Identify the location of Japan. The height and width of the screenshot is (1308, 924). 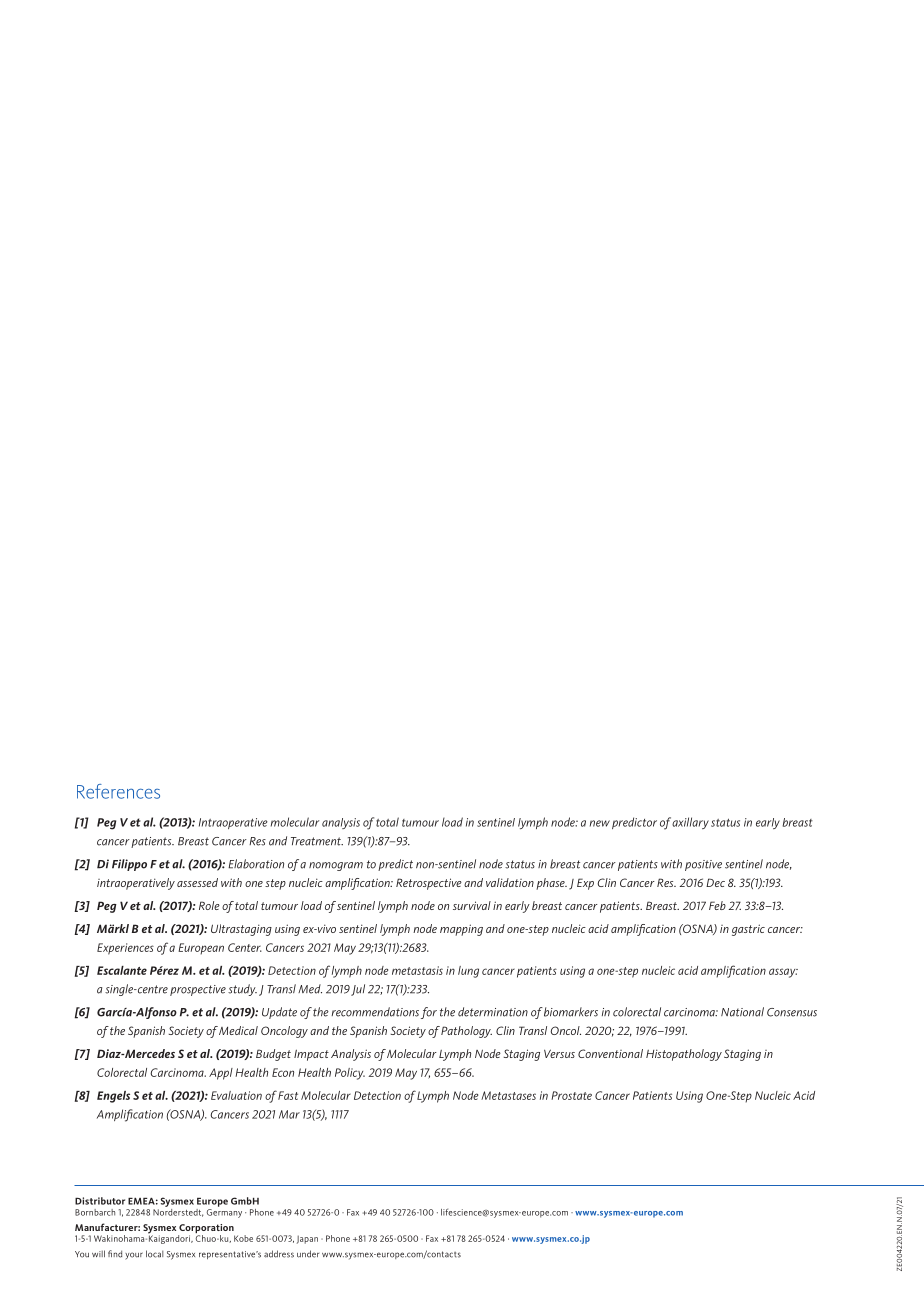
(307, 1239).
